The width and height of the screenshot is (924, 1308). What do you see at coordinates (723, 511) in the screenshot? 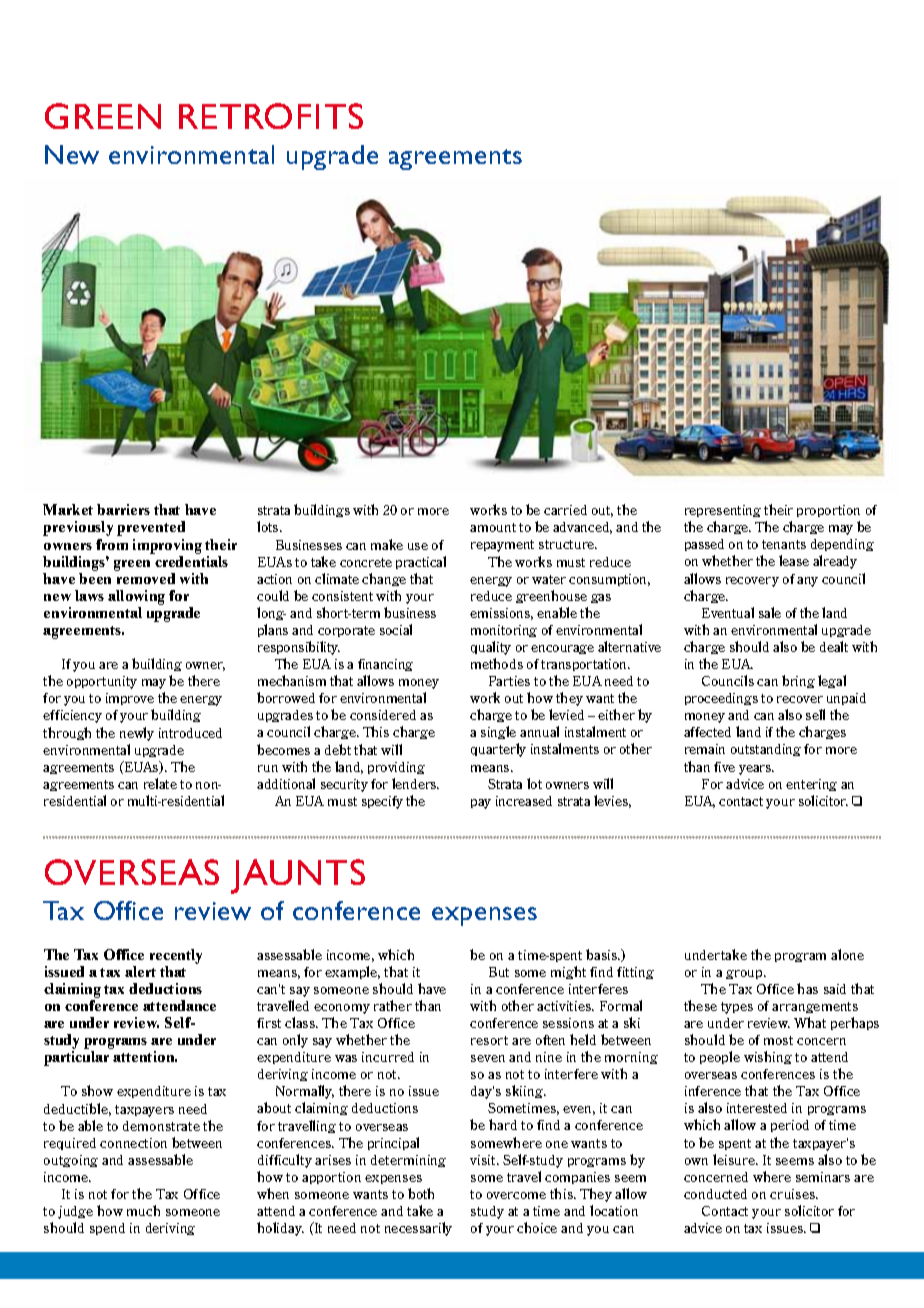
I see `representing` at bounding box center [723, 511].
